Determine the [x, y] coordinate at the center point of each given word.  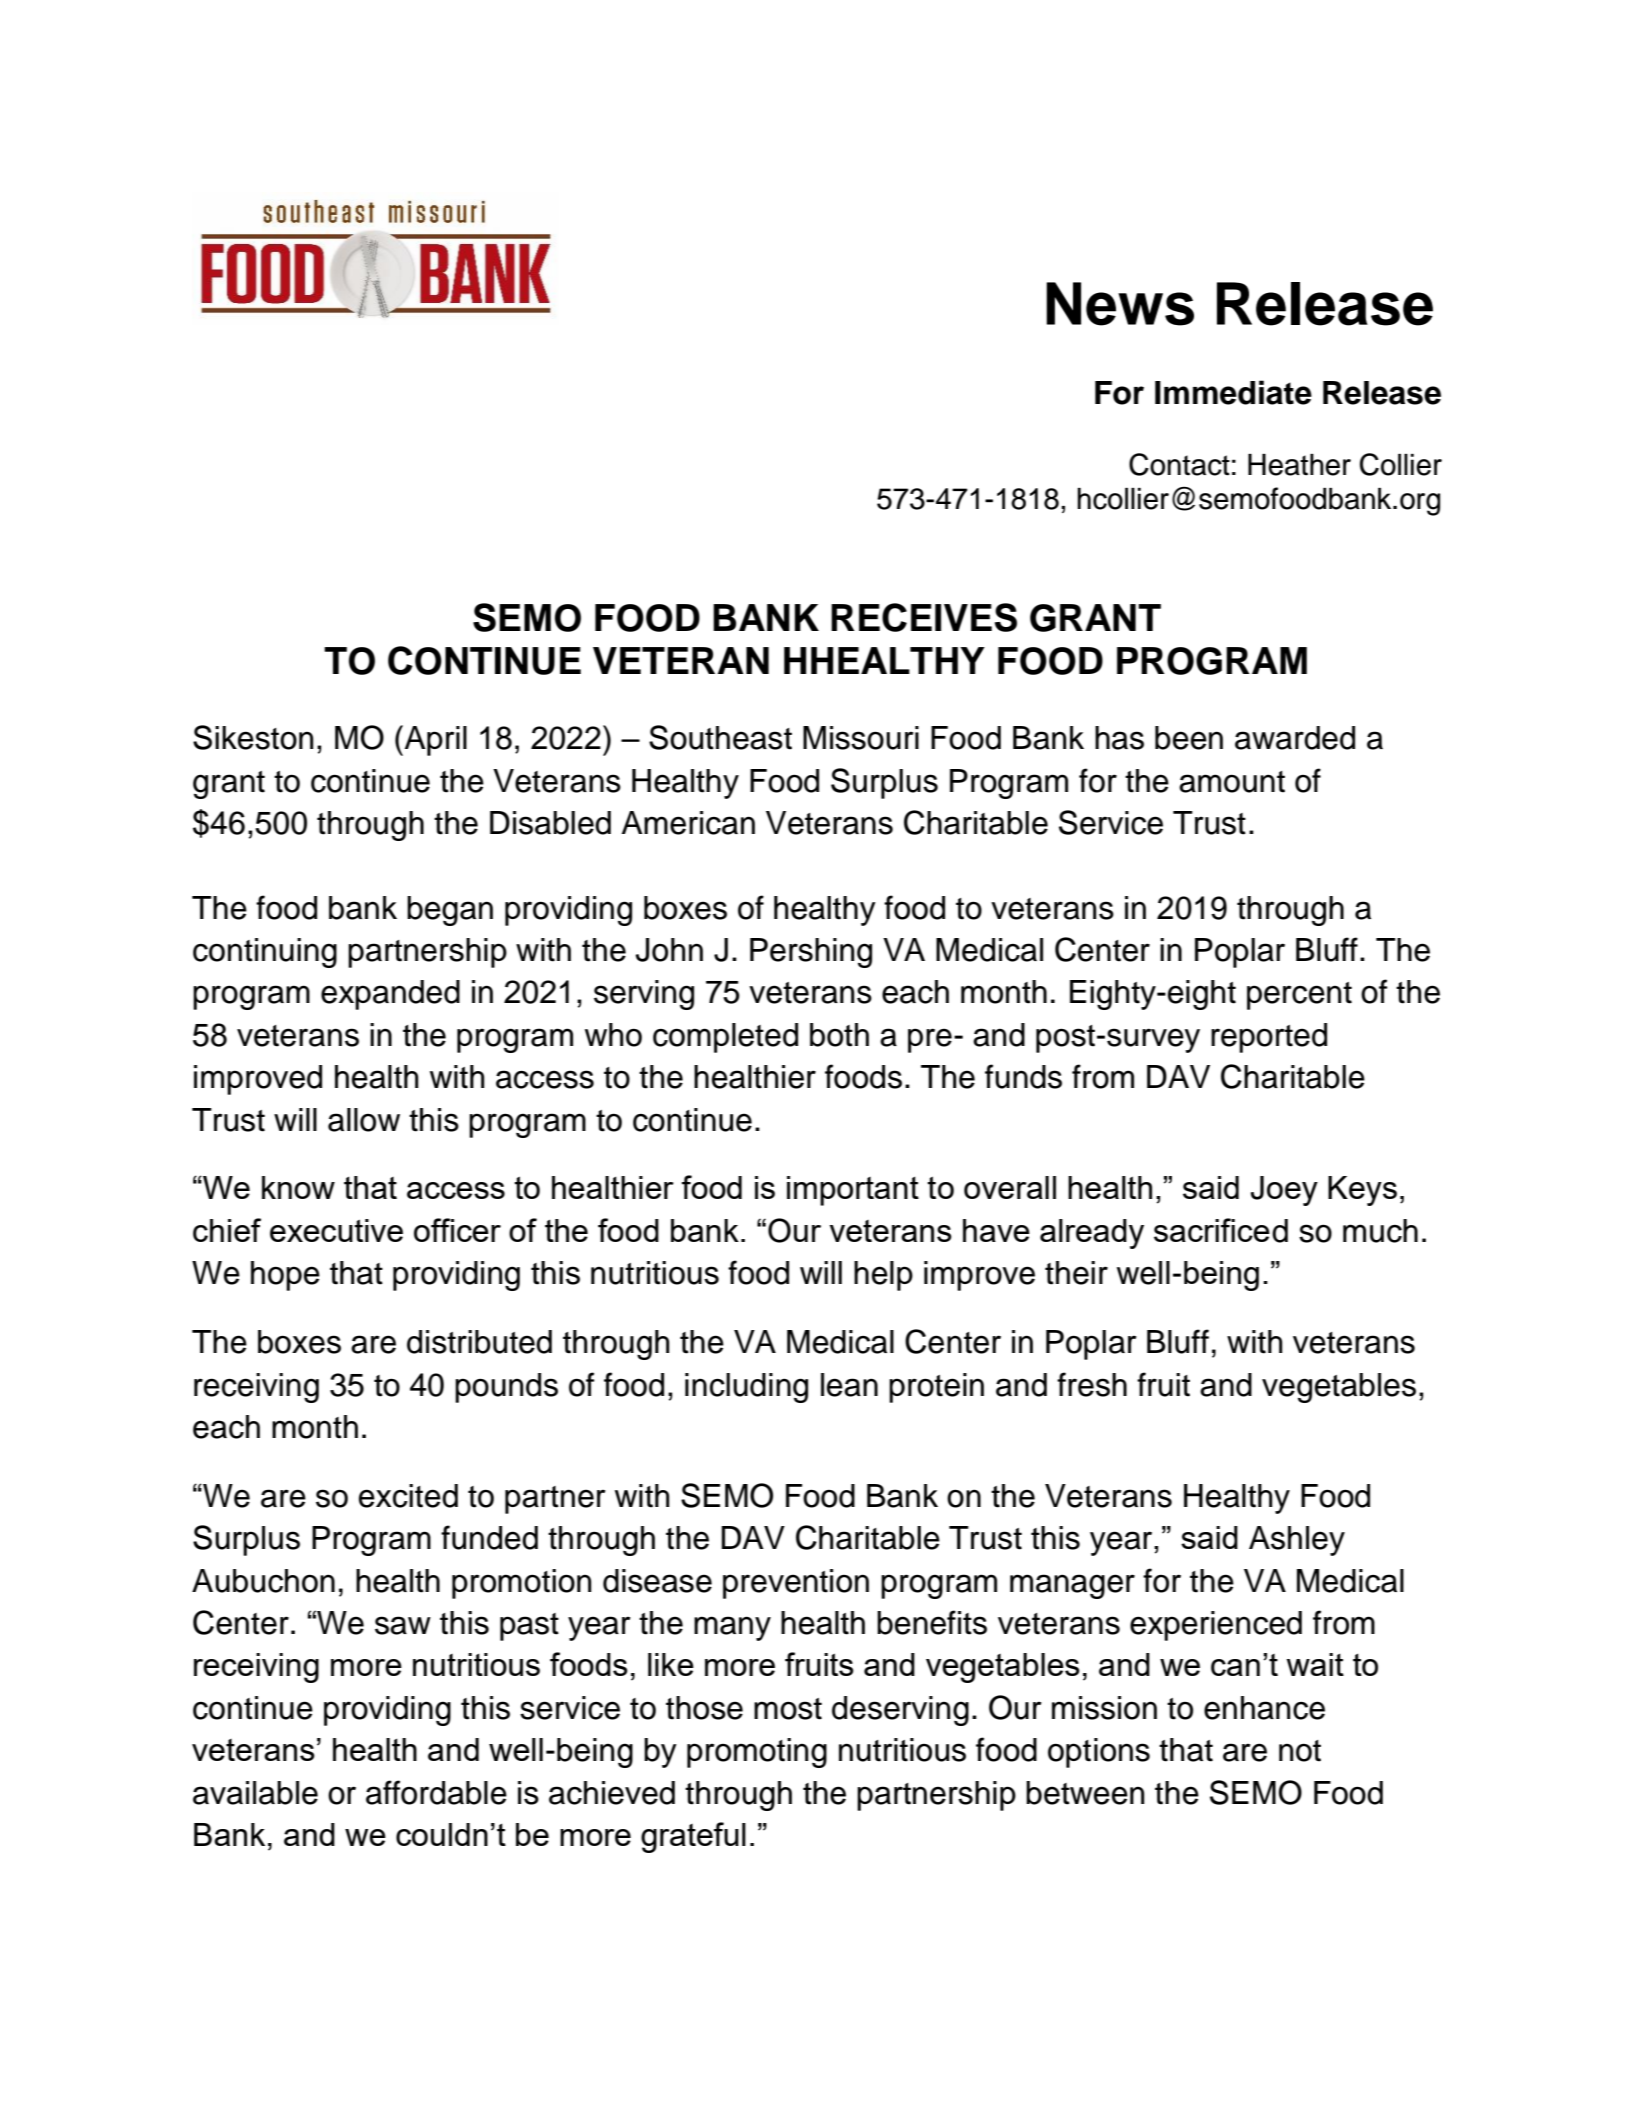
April [434, 740]
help [883, 1276]
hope [285, 1276]
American [688, 823]
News [1120, 304]
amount [1232, 782]
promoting [757, 1753]
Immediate [1233, 392]
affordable [436, 1792]
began [450, 911]
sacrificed [1221, 1230]
